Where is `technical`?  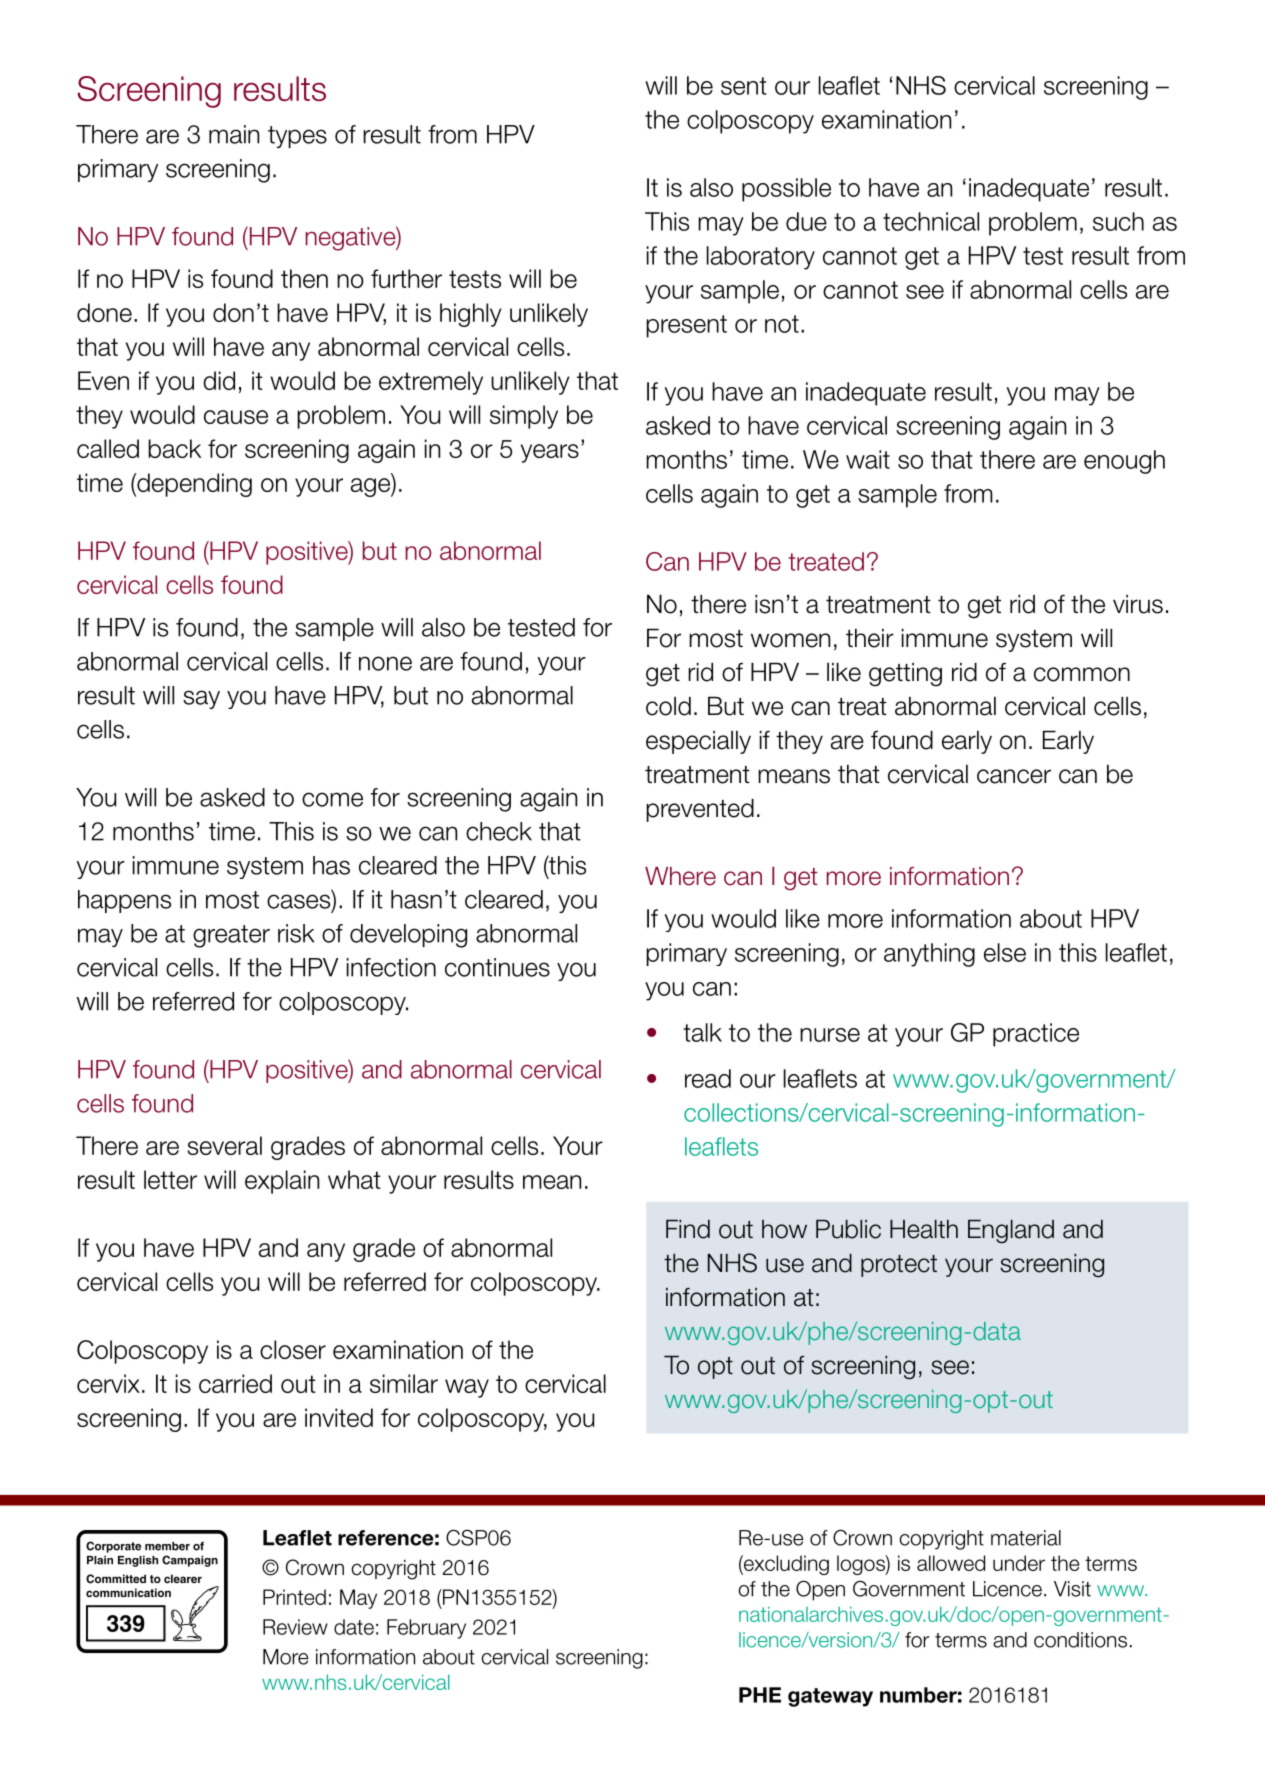 technical is located at coordinates (931, 221).
